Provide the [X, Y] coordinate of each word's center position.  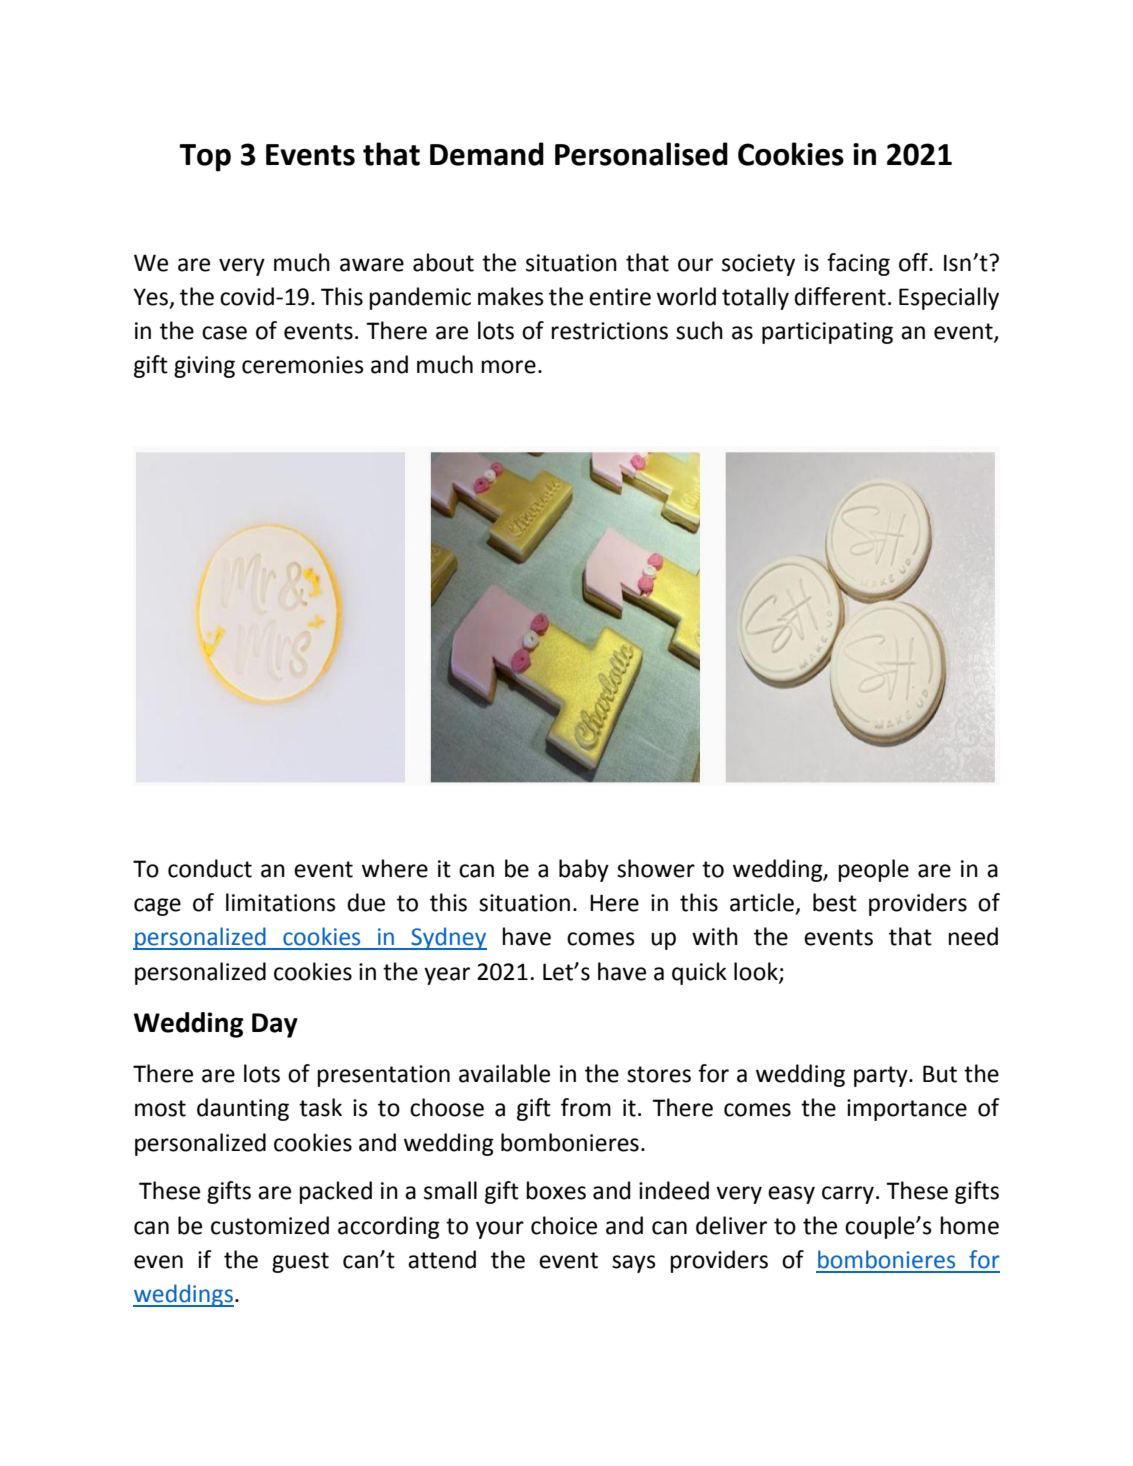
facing [858, 264]
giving [204, 367]
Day [275, 1025]
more [509, 367]
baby [584, 870]
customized [270, 1225]
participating [827, 333]
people [874, 870]
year [447, 976]
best [835, 902]
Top [205, 158]
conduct [210, 868]
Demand [487, 154]
